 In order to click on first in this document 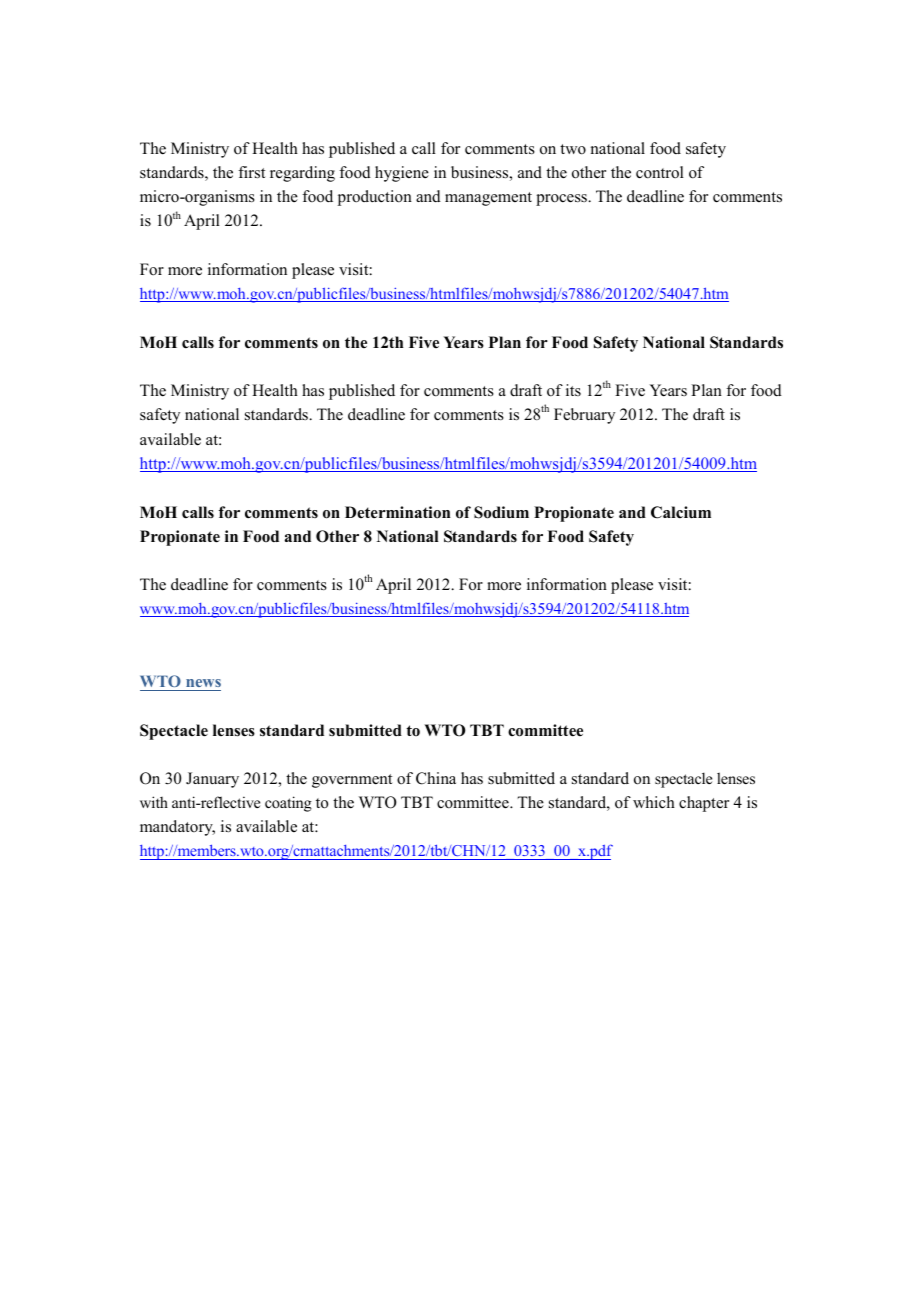, I will do `click(251, 172)`.
